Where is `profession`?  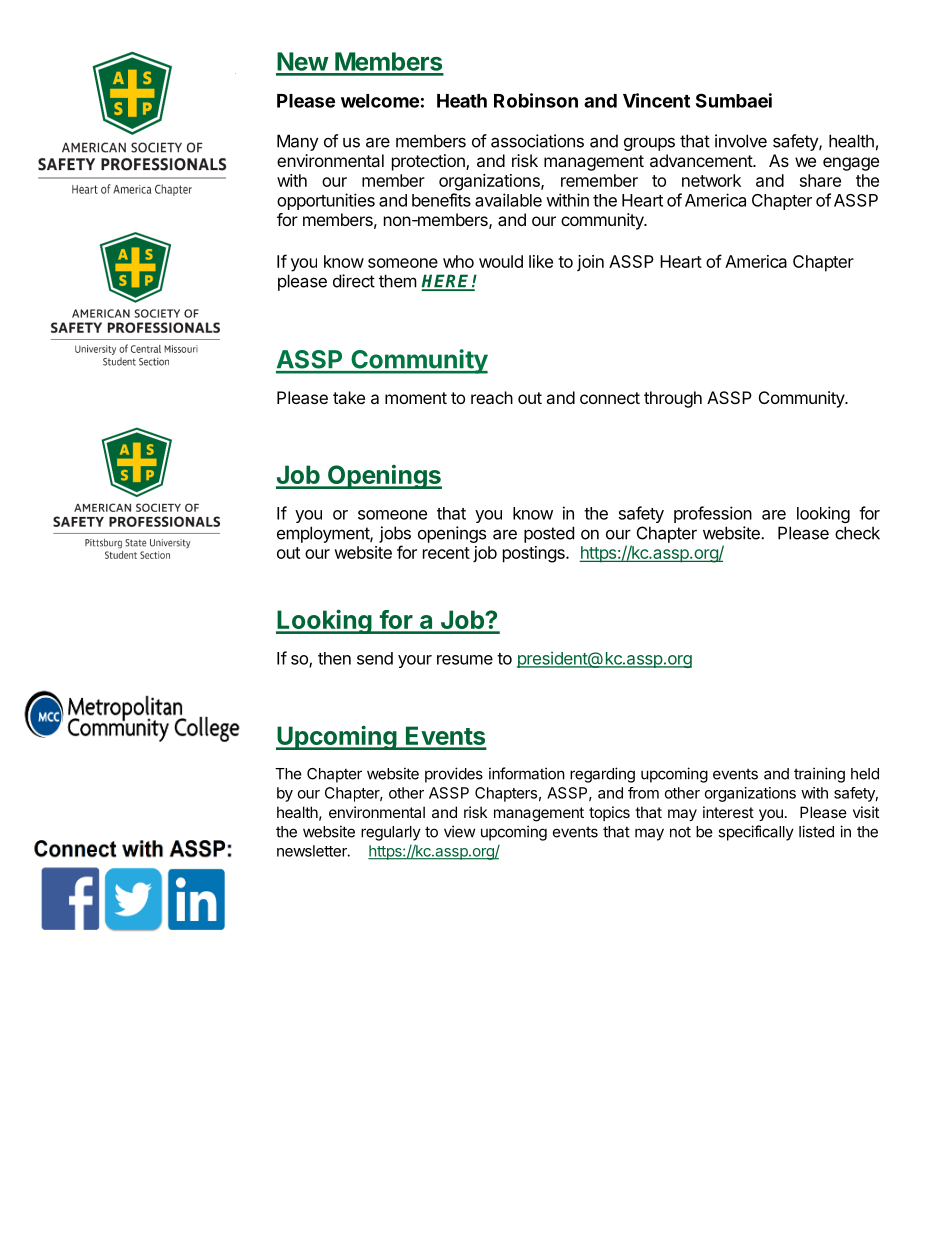 profession is located at coordinates (713, 514).
